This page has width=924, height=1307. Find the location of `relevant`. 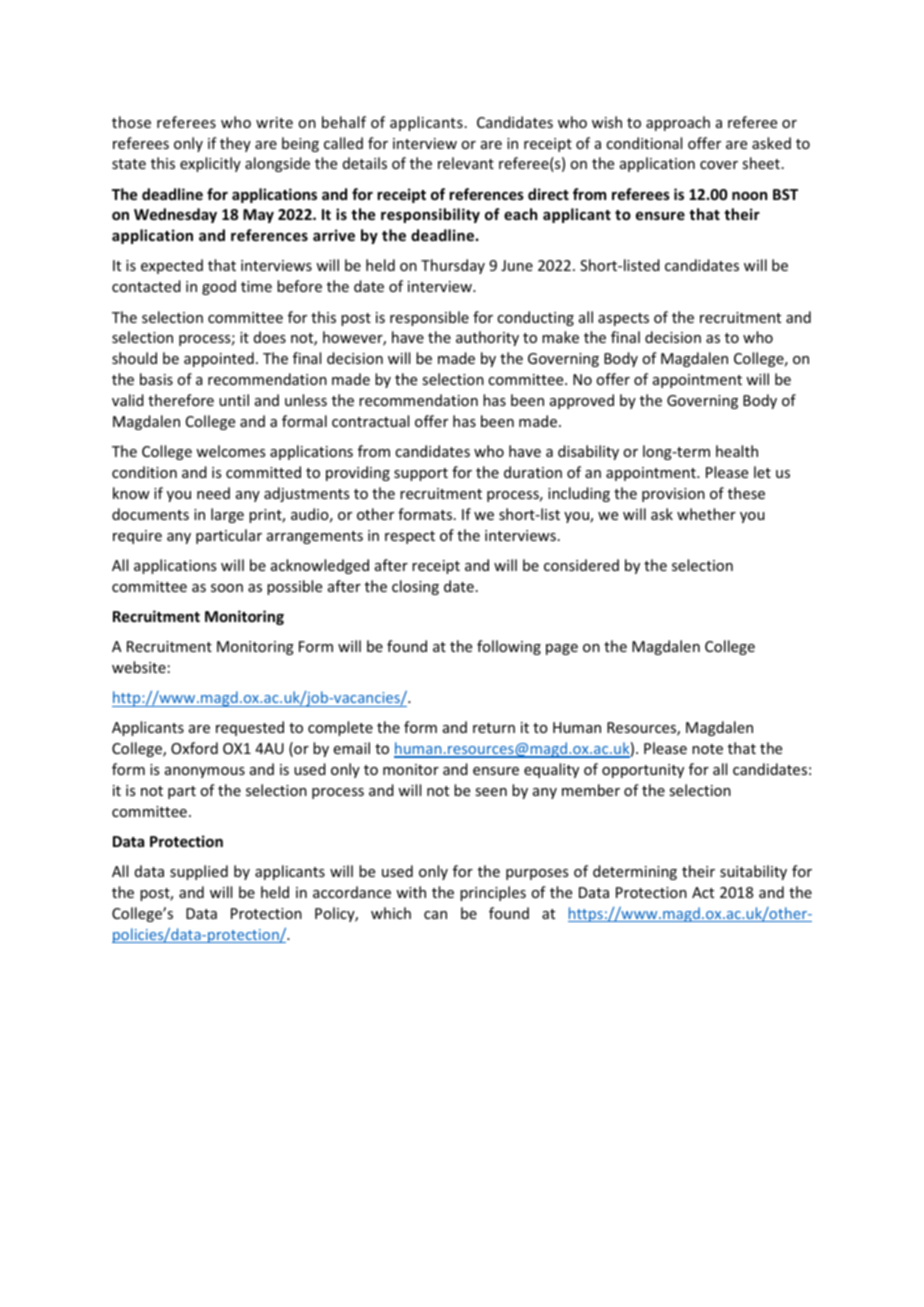

relevant is located at coordinates (466, 163).
